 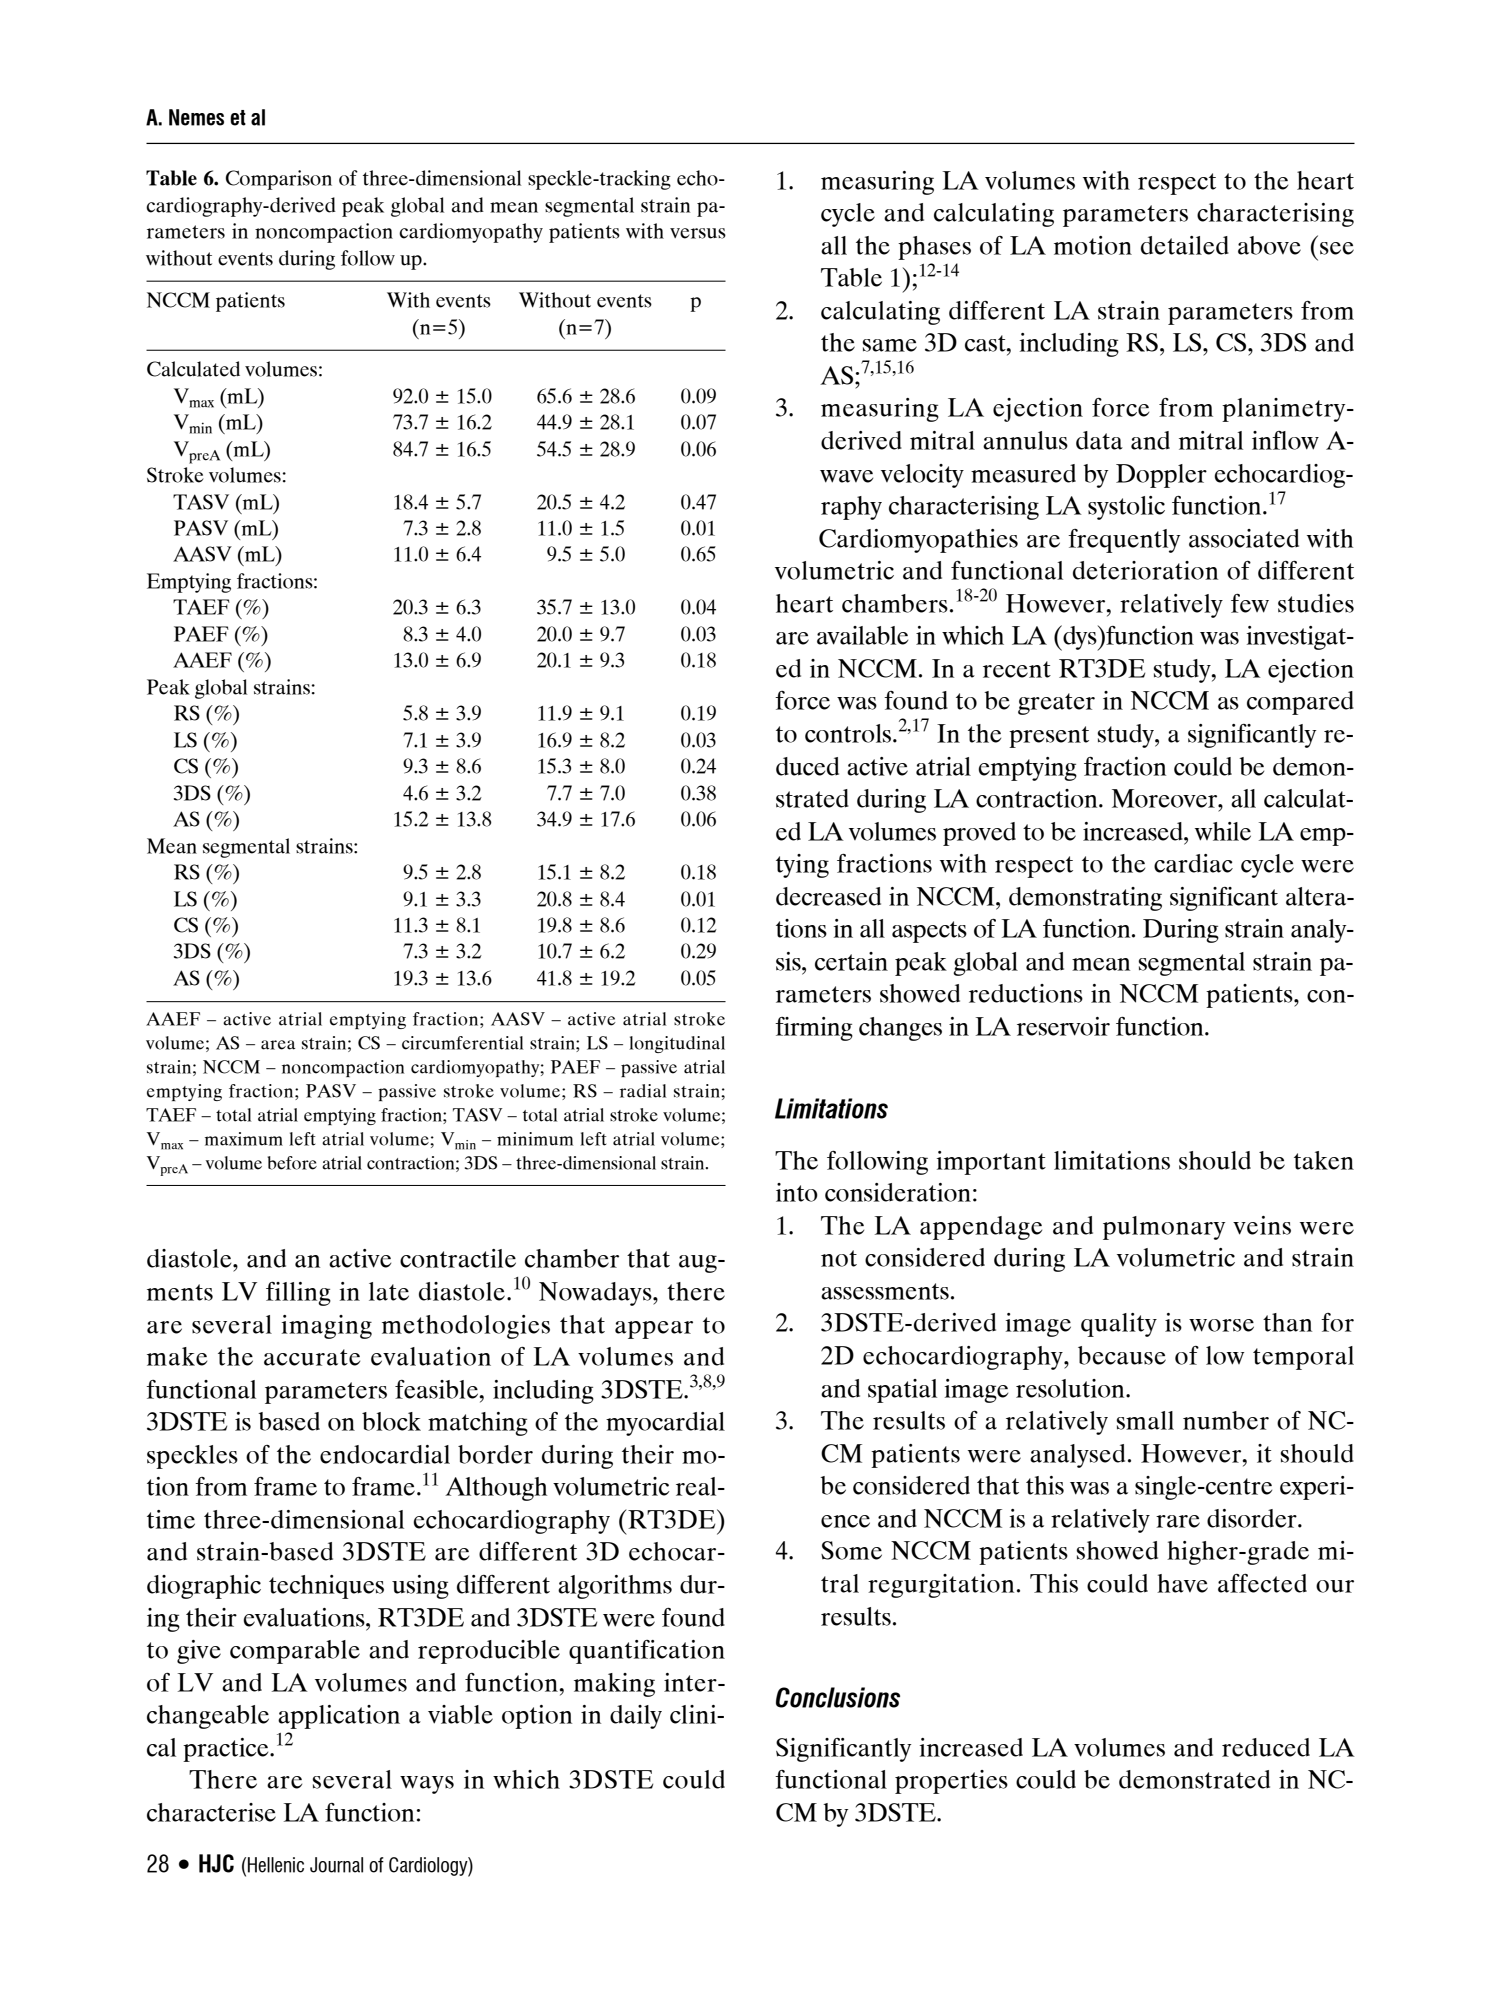 What do you see at coordinates (862, 635) in the page?
I see `available` at bounding box center [862, 635].
